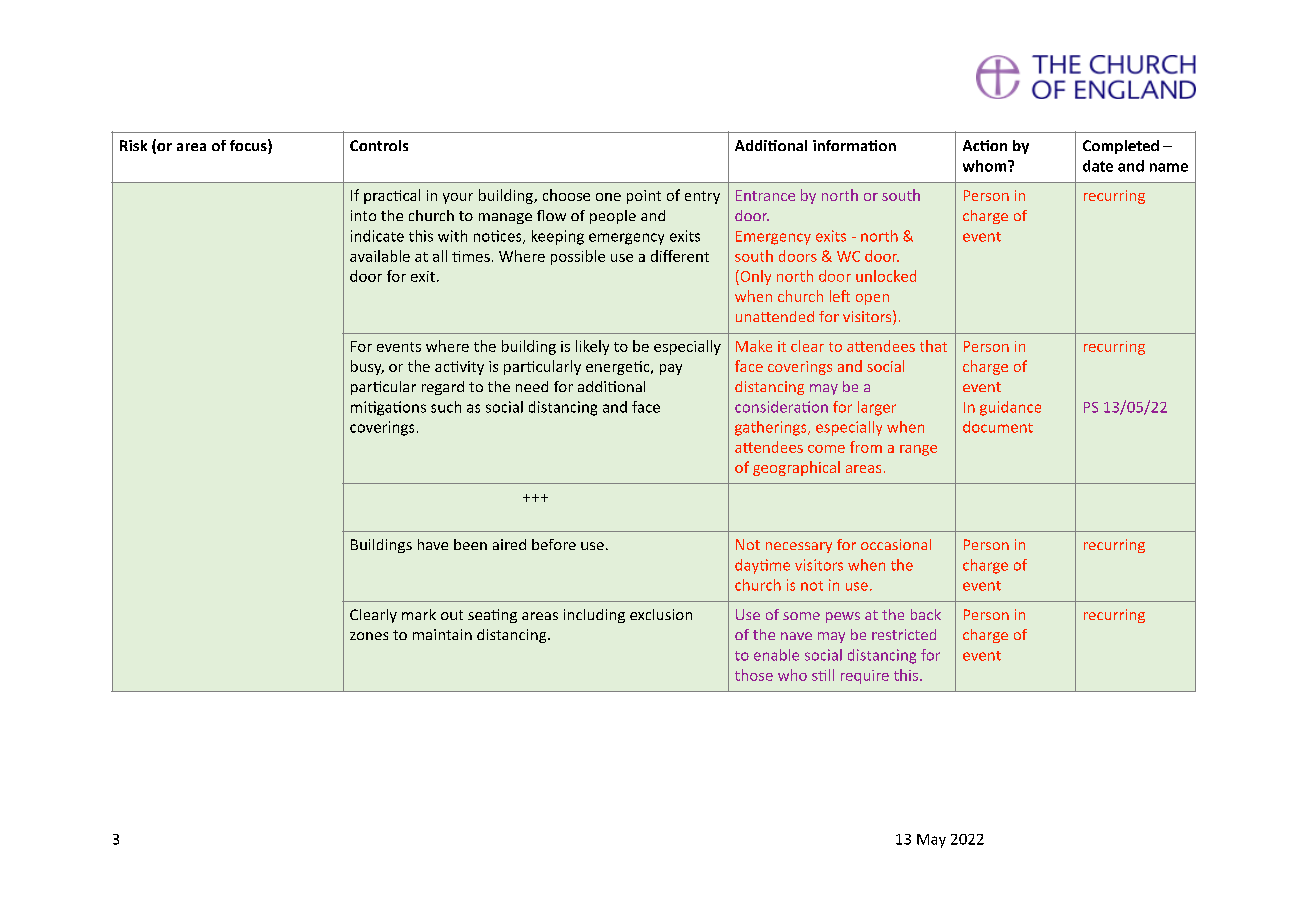 The height and width of the image is (924, 1308). Describe the element at coordinates (1098, 166) in the image. I see `date` at that location.
